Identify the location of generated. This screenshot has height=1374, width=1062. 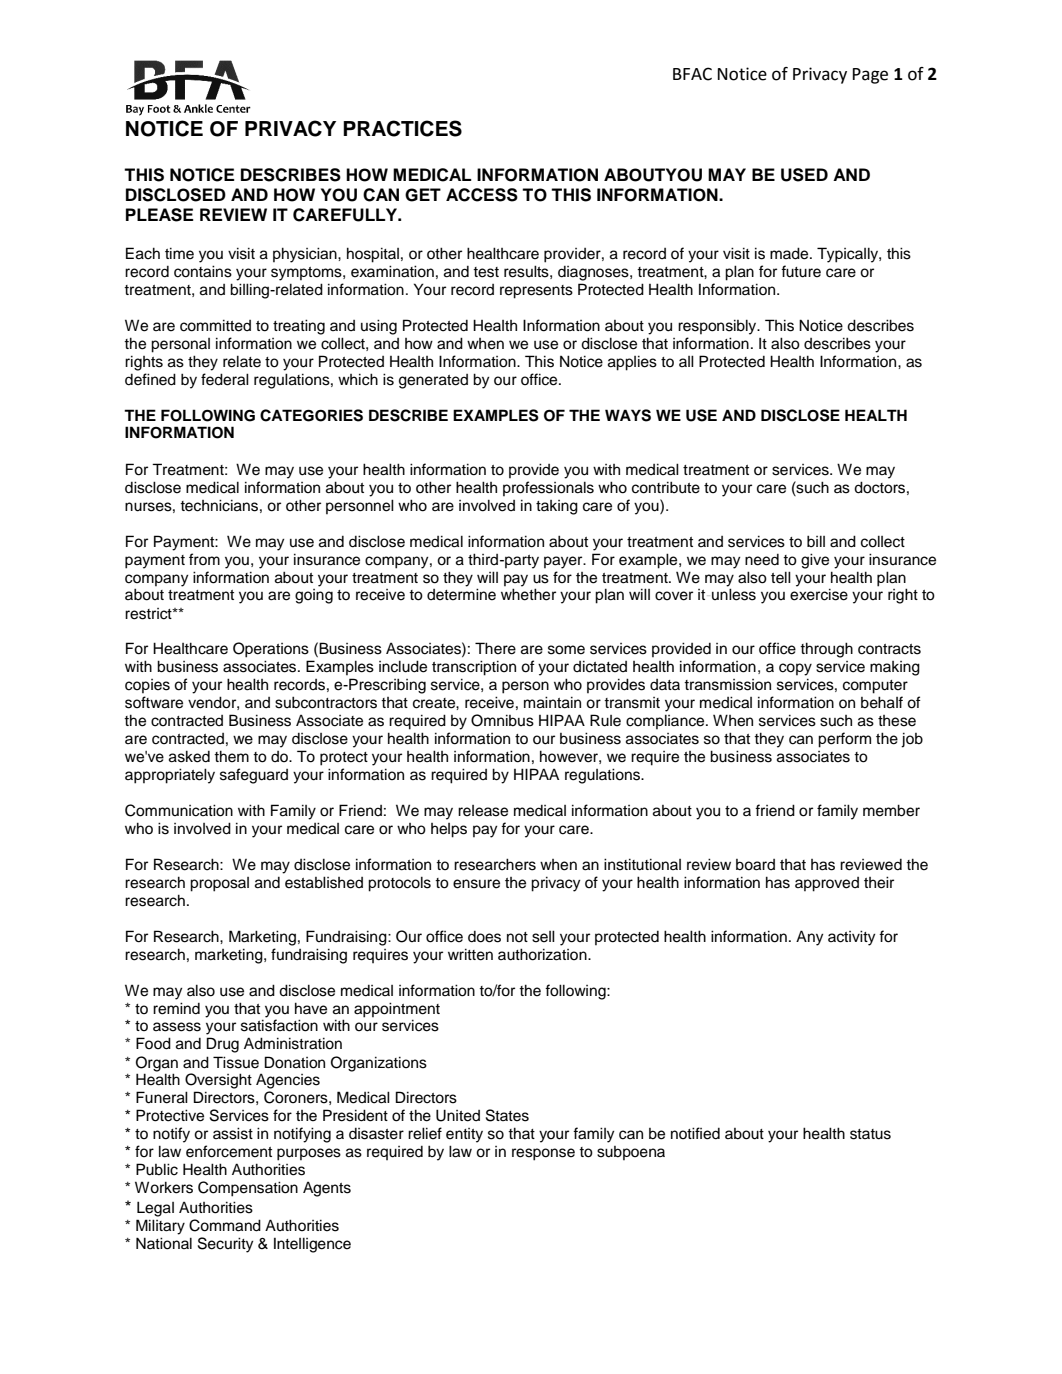
(433, 381).
